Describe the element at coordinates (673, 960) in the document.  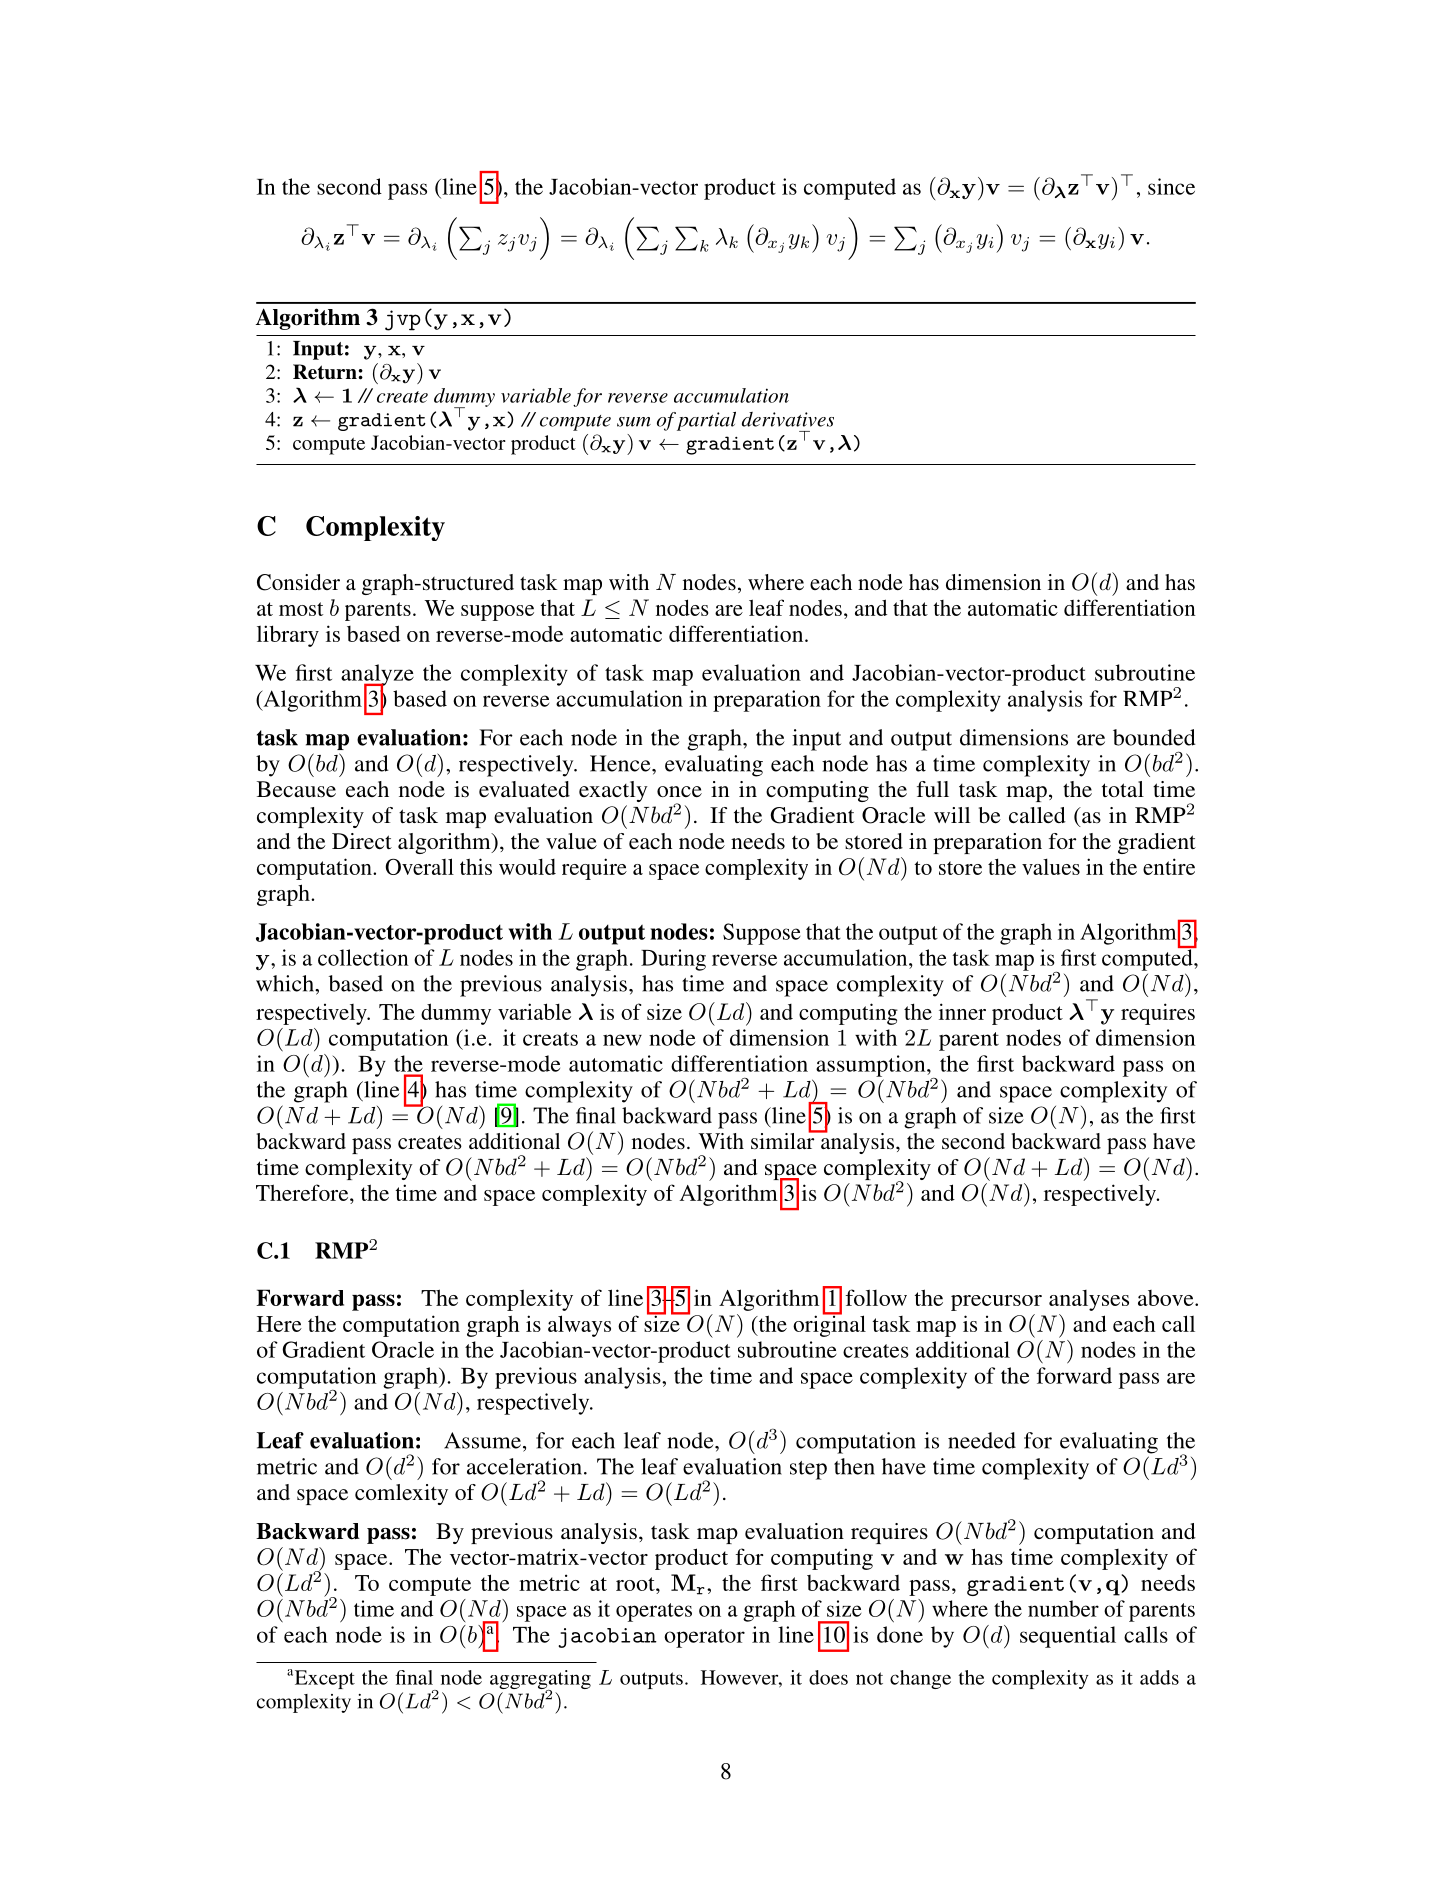
I see `During` at that location.
